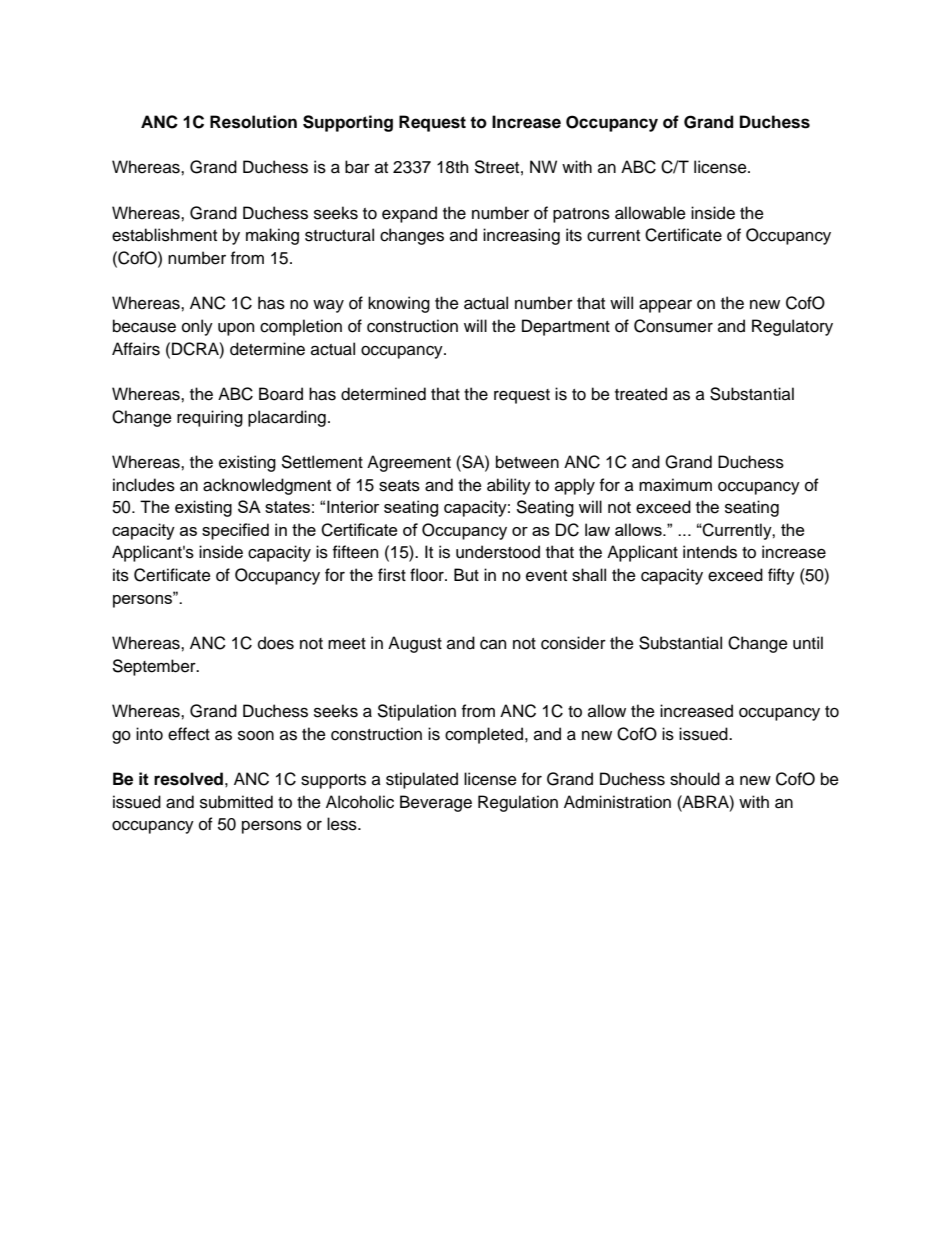 The height and width of the screenshot is (1233, 952). Describe the element at coordinates (566, 327) in the screenshot. I see `Department` at that location.
